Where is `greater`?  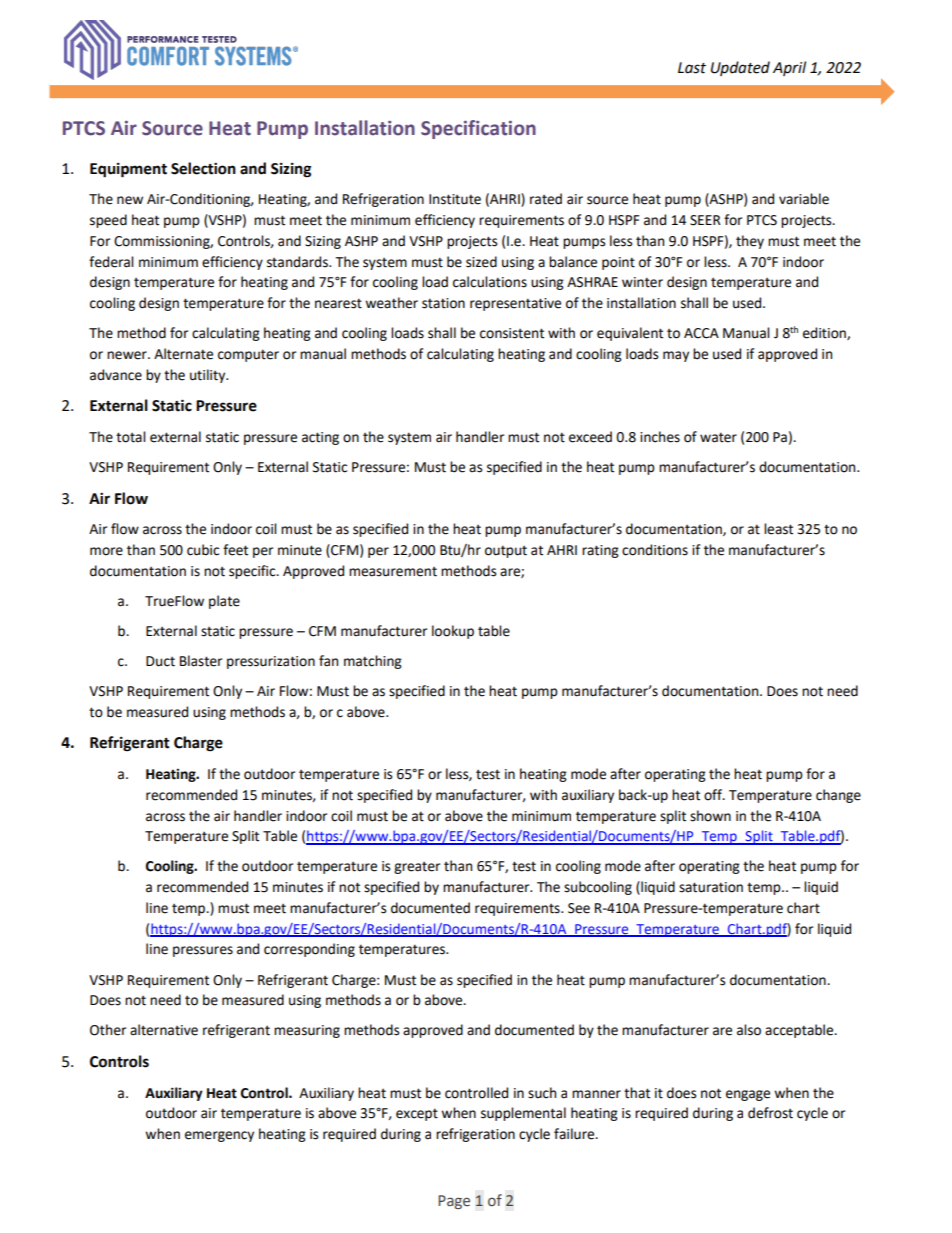
greater is located at coordinates (417, 868).
